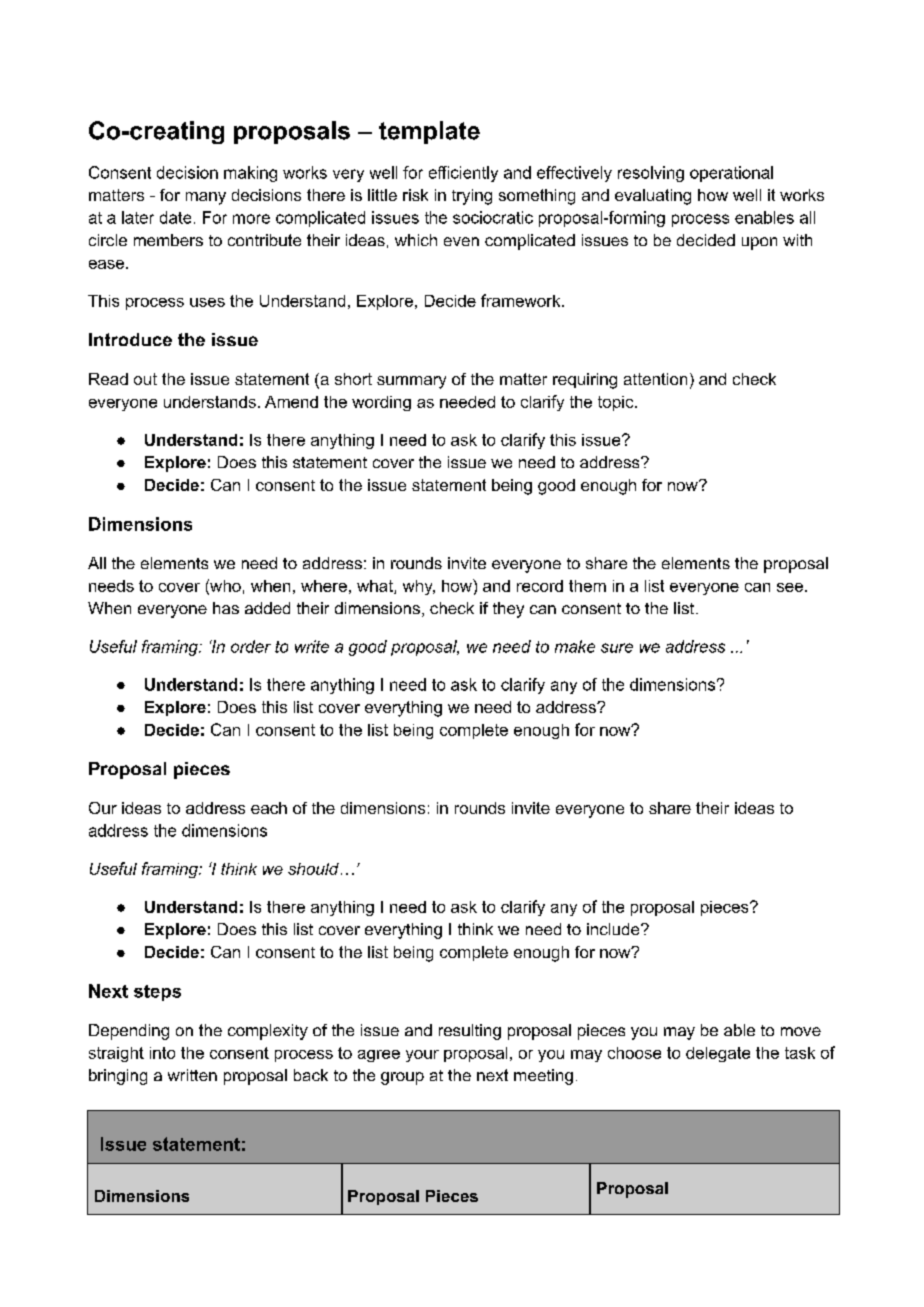 This screenshot has height=1307, width=924. Describe the element at coordinates (617, 403) in the screenshot. I see `topic` at that location.
